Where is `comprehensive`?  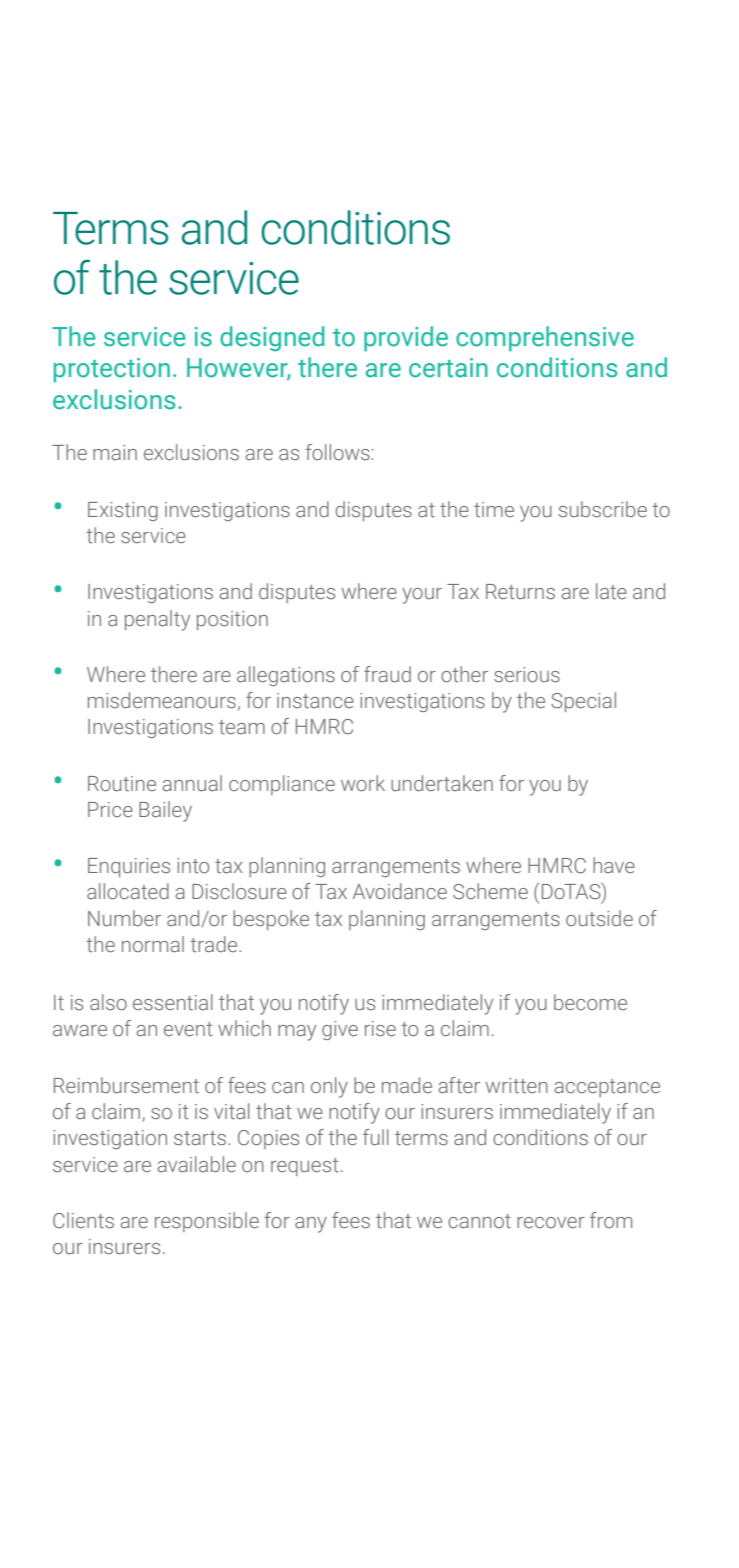 comprehensive is located at coordinates (545, 339).
